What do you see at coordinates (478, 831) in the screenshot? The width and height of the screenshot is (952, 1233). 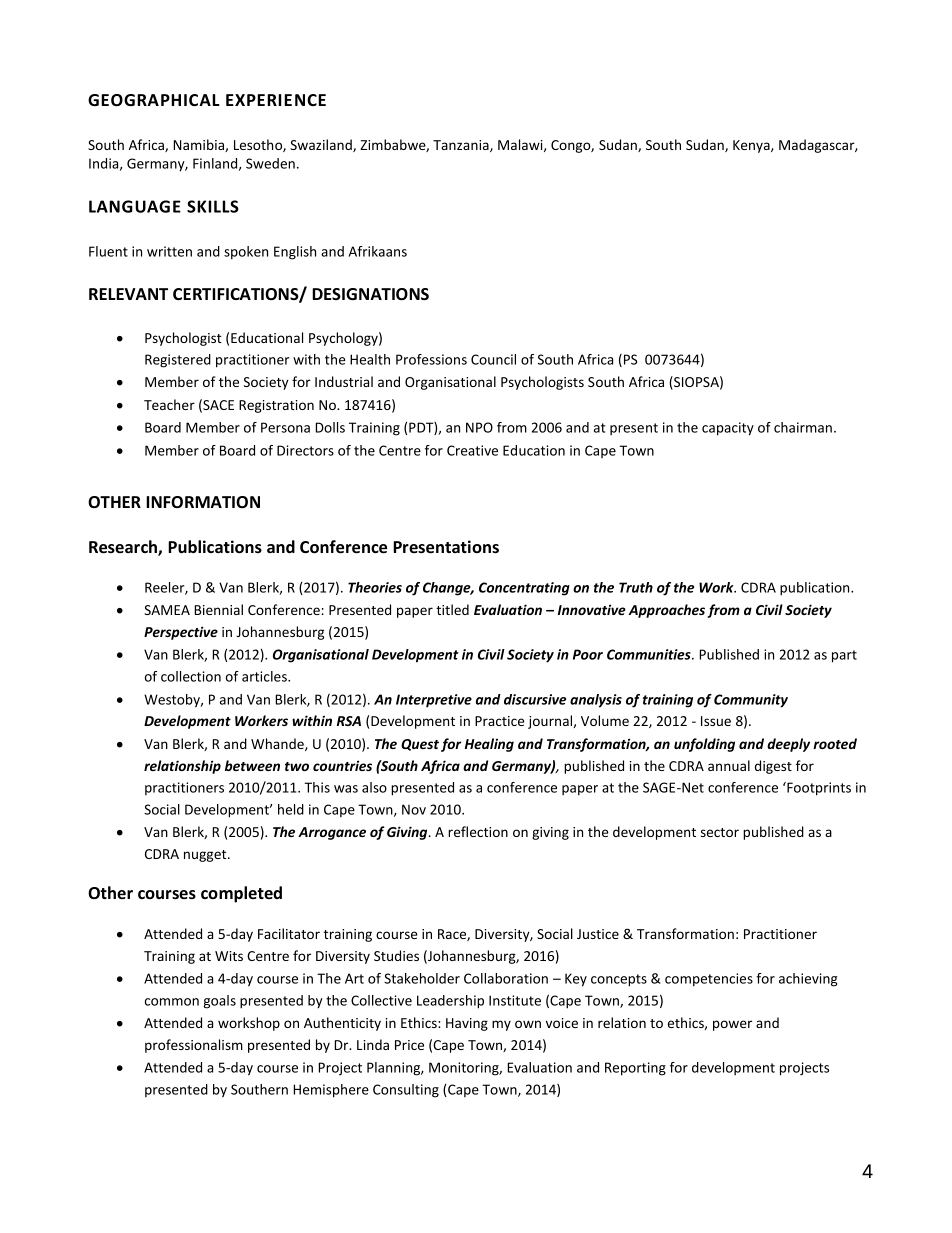 I see `reflection` at bounding box center [478, 831].
